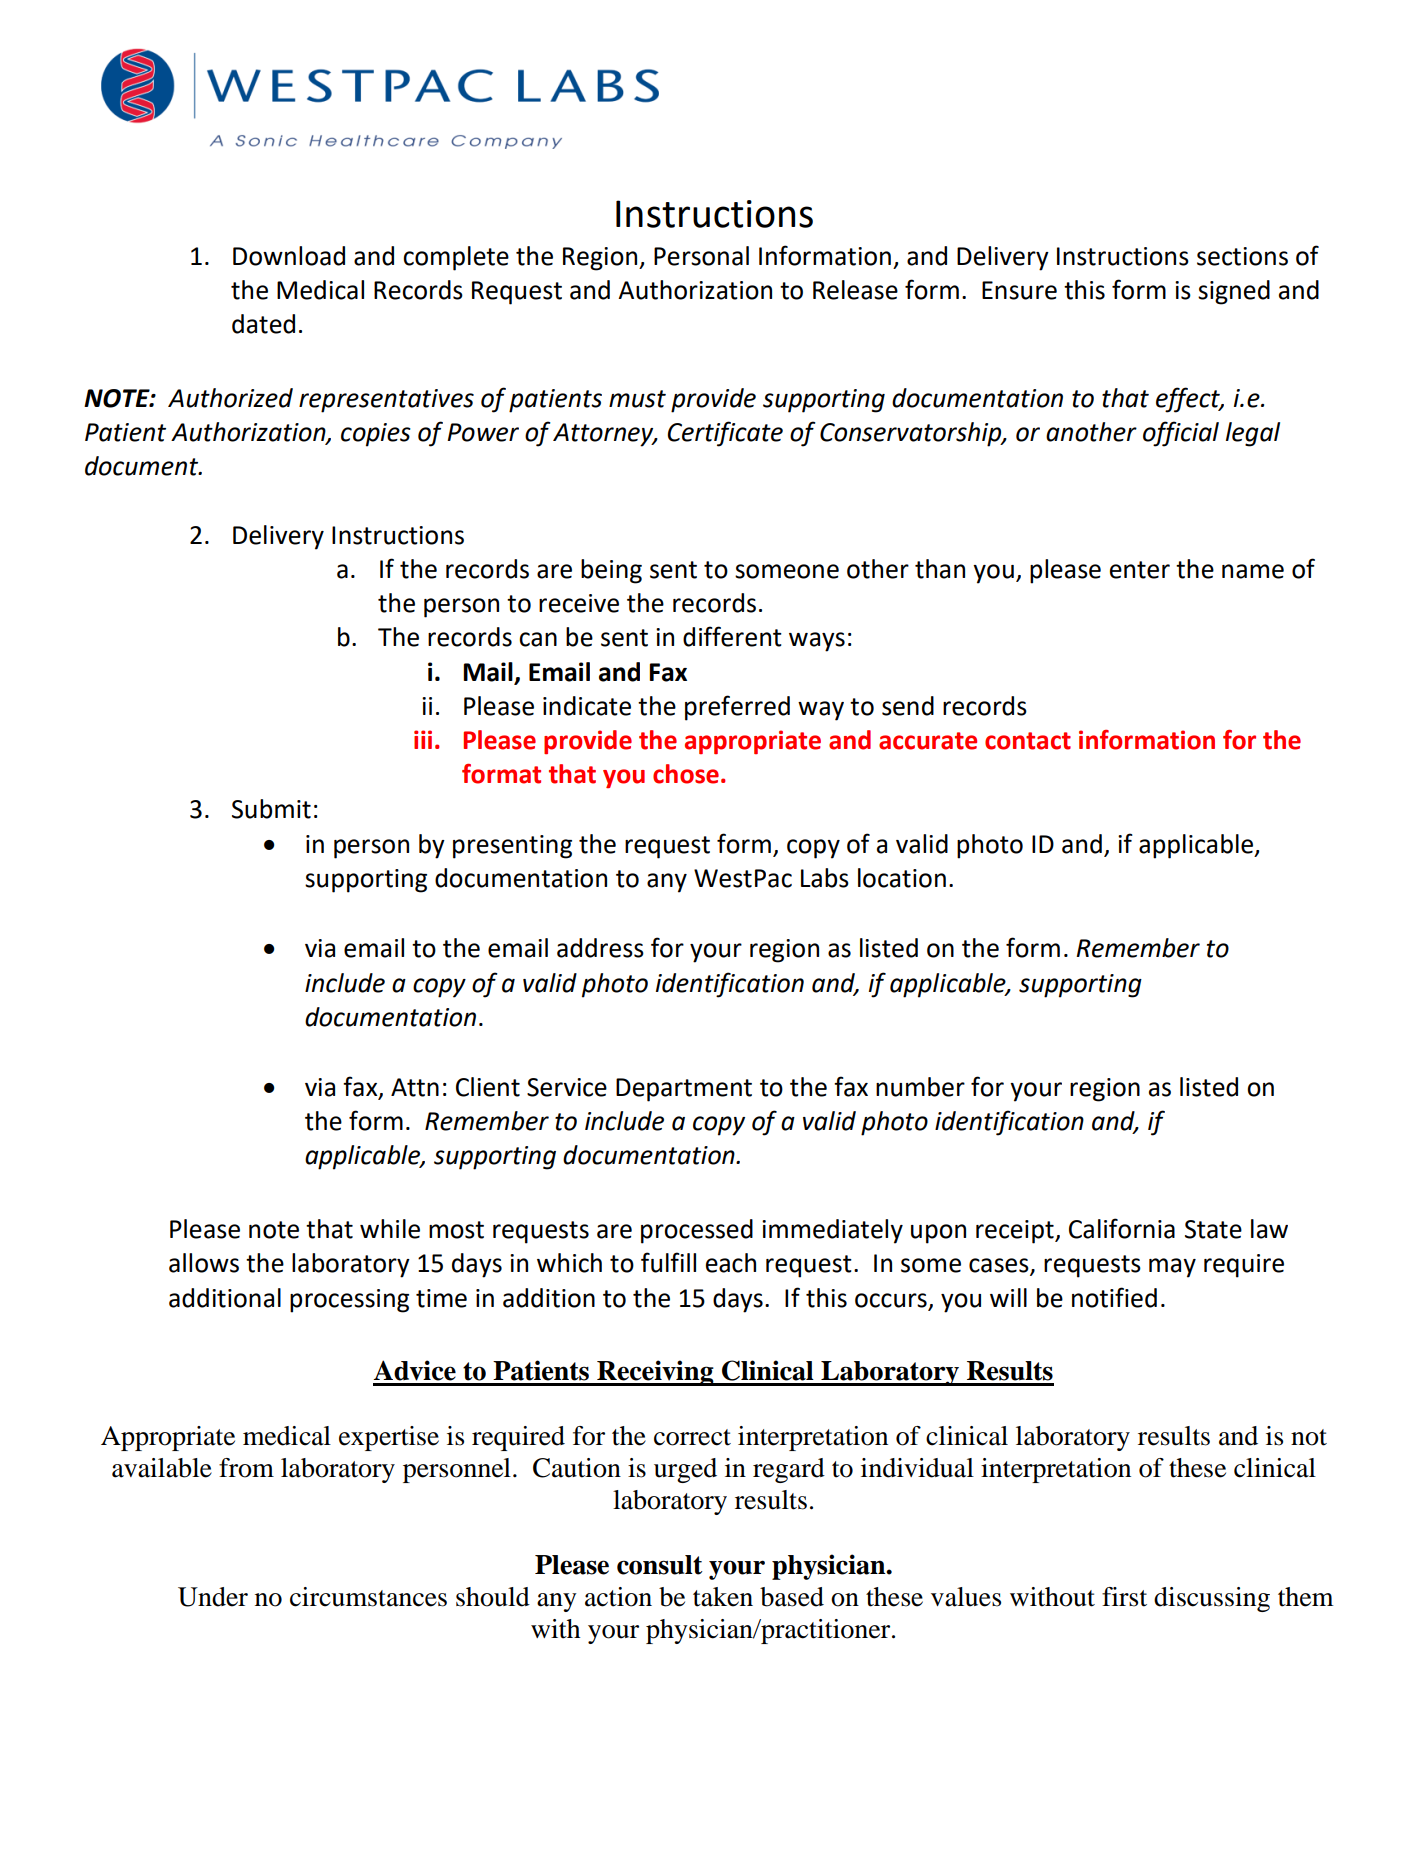 The image size is (1428, 1849). I want to click on location, so click(902, 878).
